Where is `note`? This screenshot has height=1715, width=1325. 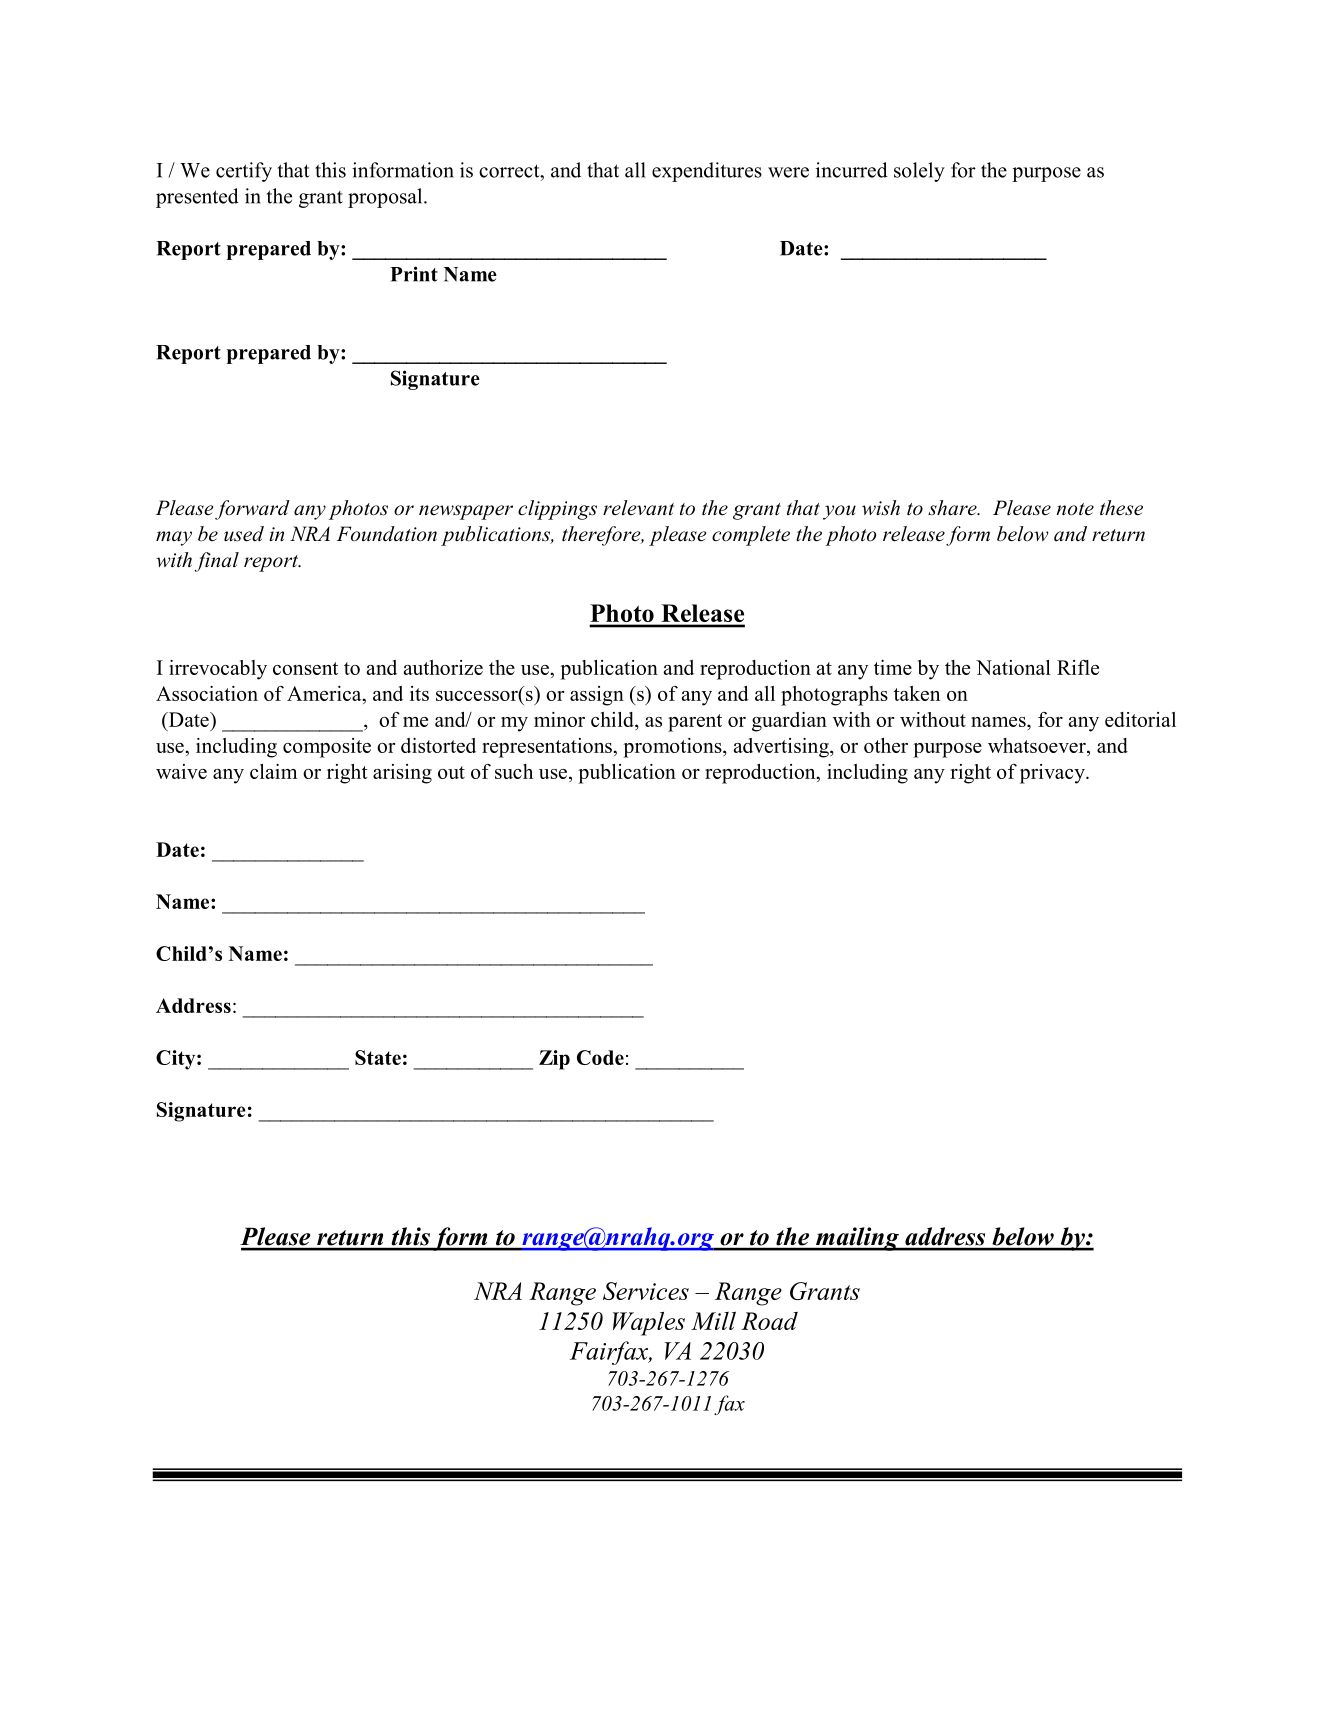
note is located at coordinates (1075, 509).
